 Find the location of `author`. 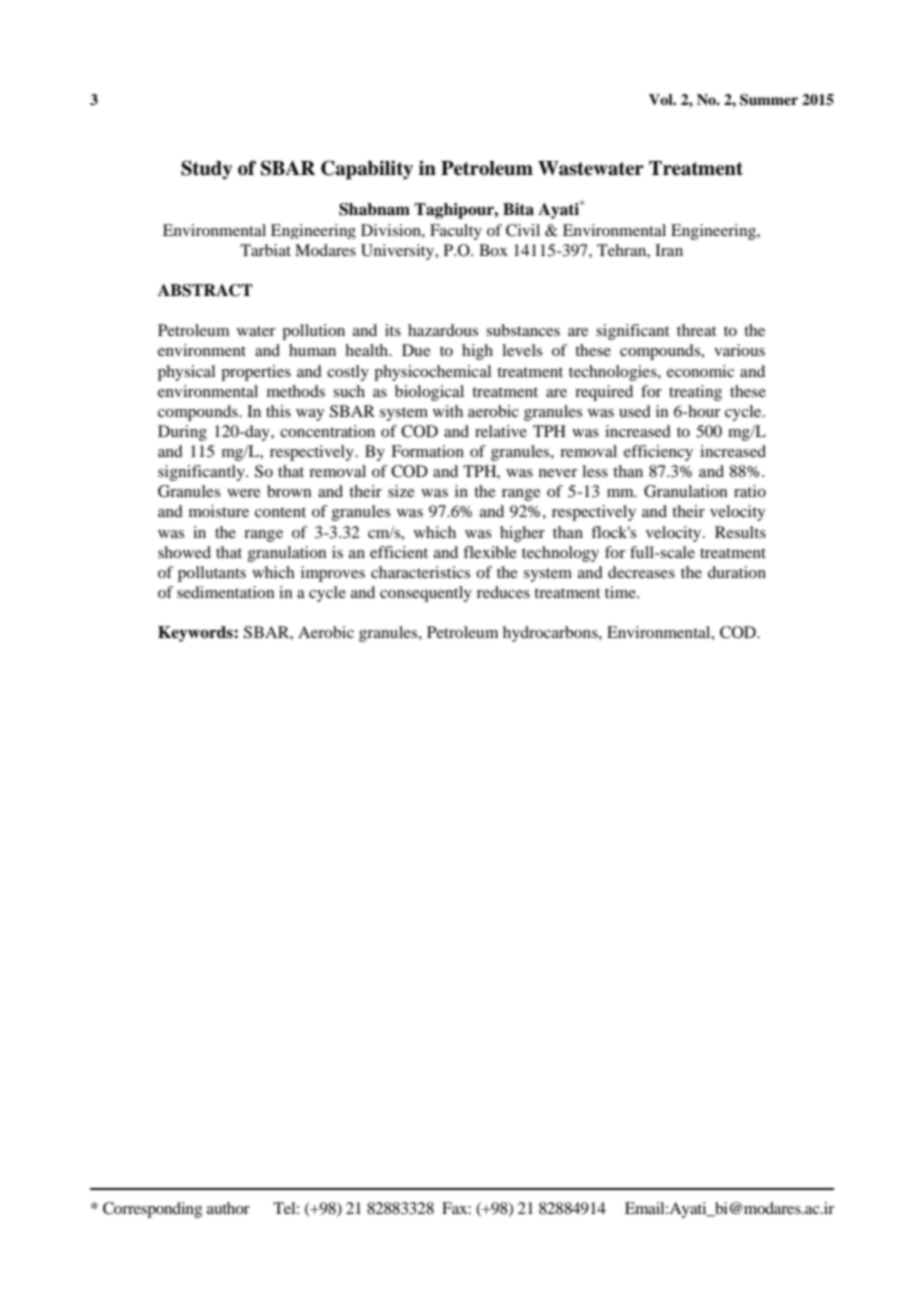

author is located at coordinates (228, 1208).
